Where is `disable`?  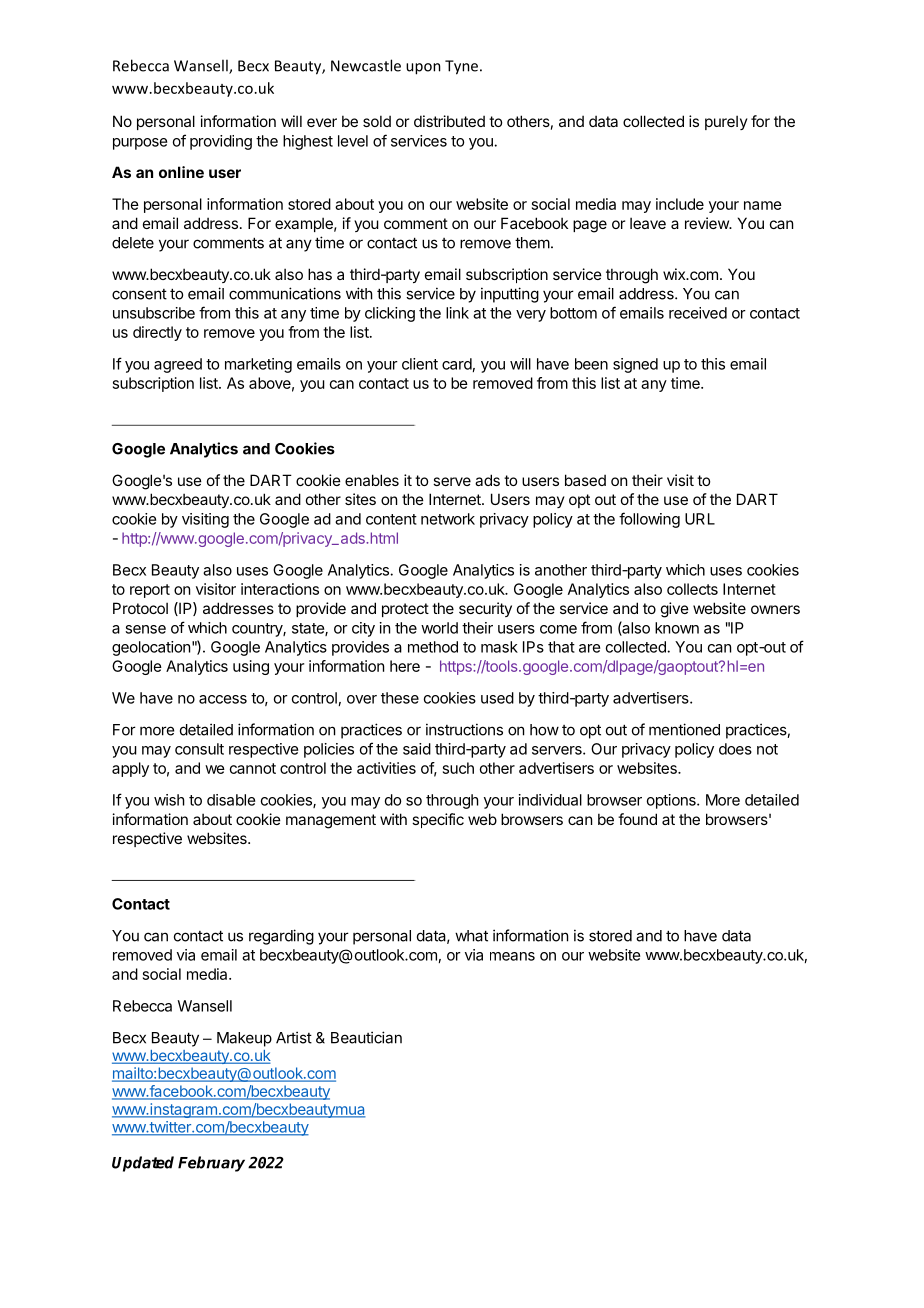 disable is located at coordinates (231, 800).
